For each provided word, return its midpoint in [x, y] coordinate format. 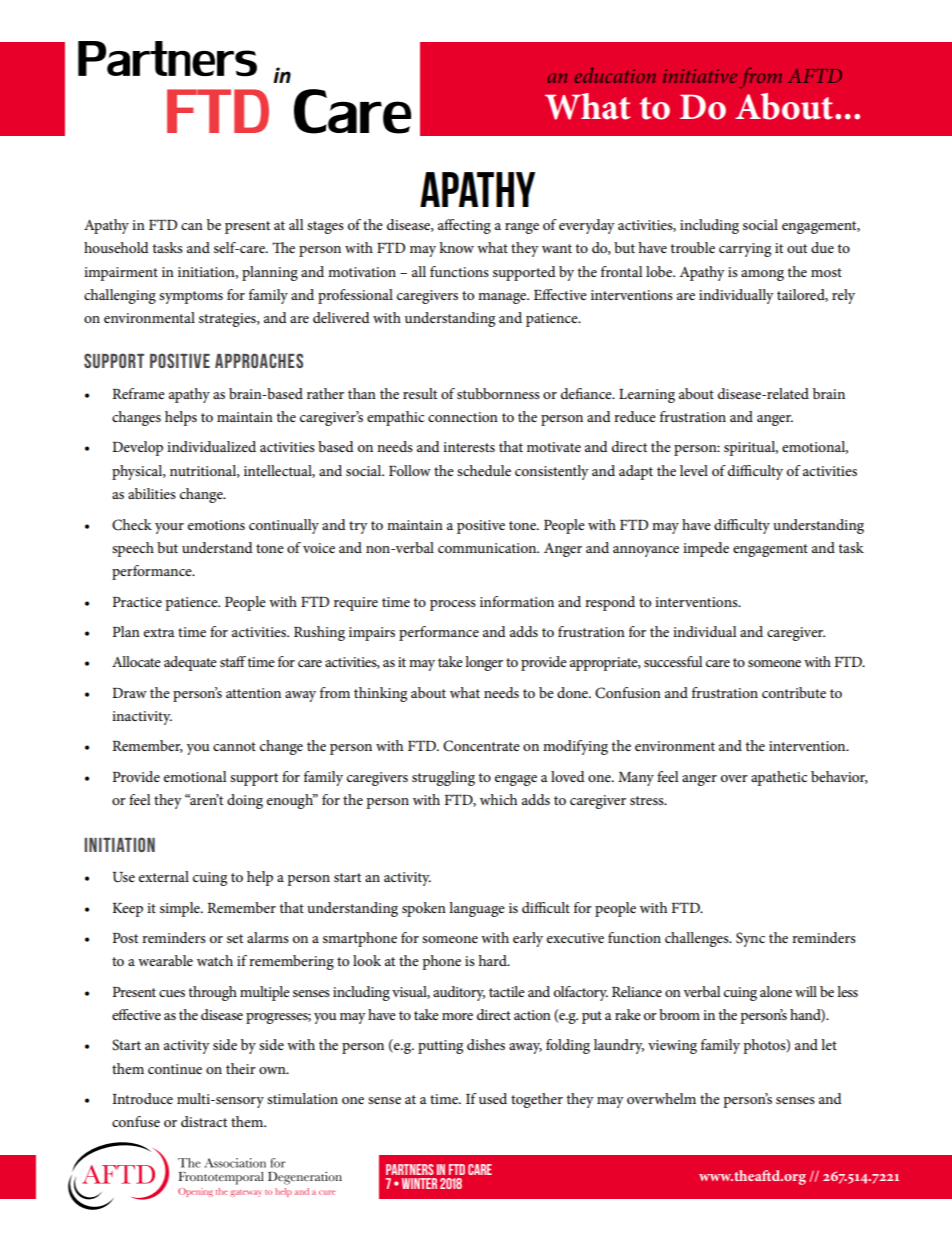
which [498, 799]
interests [469, 447]
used [493, 1098]
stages [325, 227]
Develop [137, 448]
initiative [700, 76]
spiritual [751, 448]
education [615, 75]
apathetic [779, 778]
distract [204, 1121]
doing [245, 801]
